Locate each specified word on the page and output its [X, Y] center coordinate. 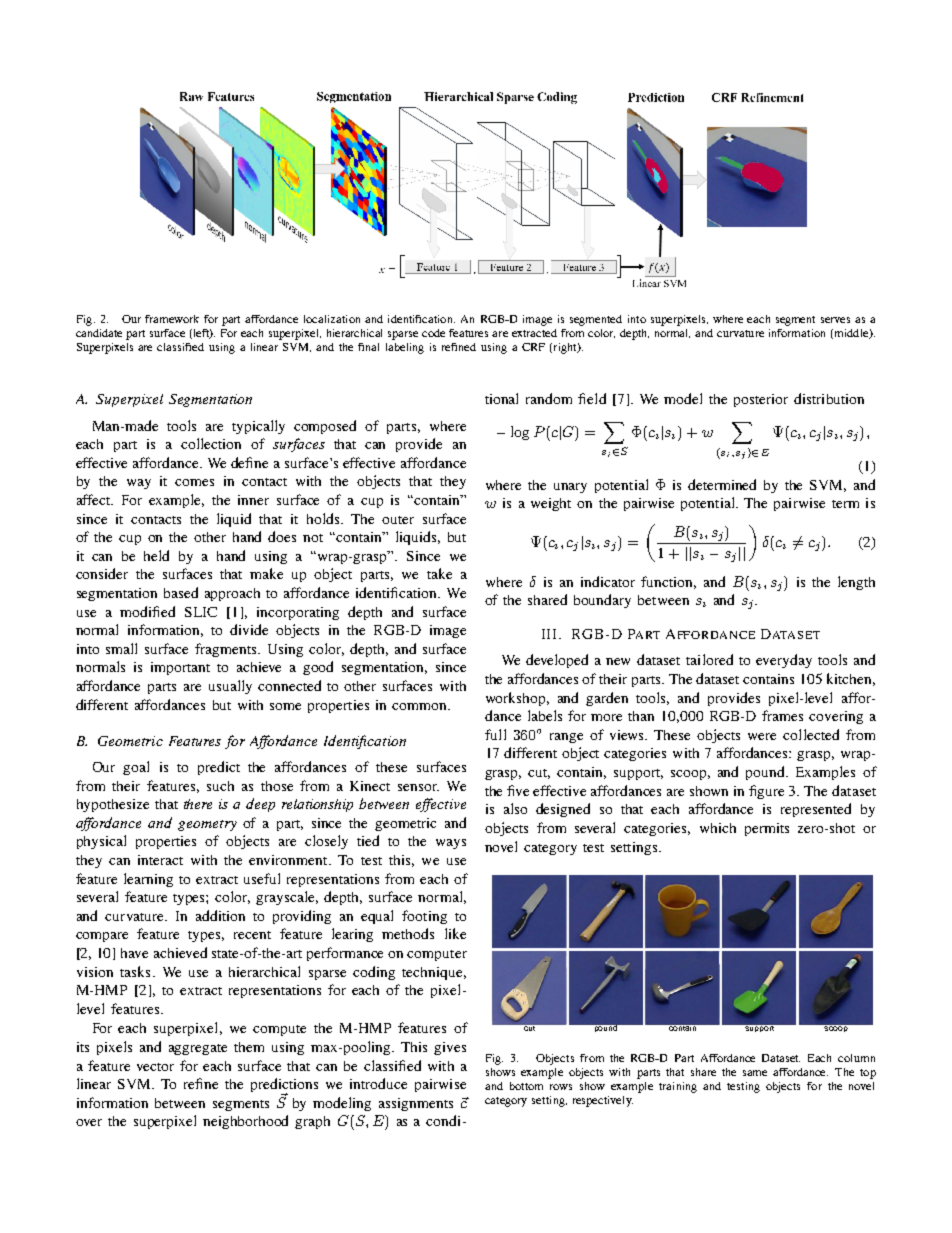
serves [835, 320]
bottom [526, 1086]
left [202, 334]
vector [155, 1067]
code [433, 333]
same [755, 1073]
